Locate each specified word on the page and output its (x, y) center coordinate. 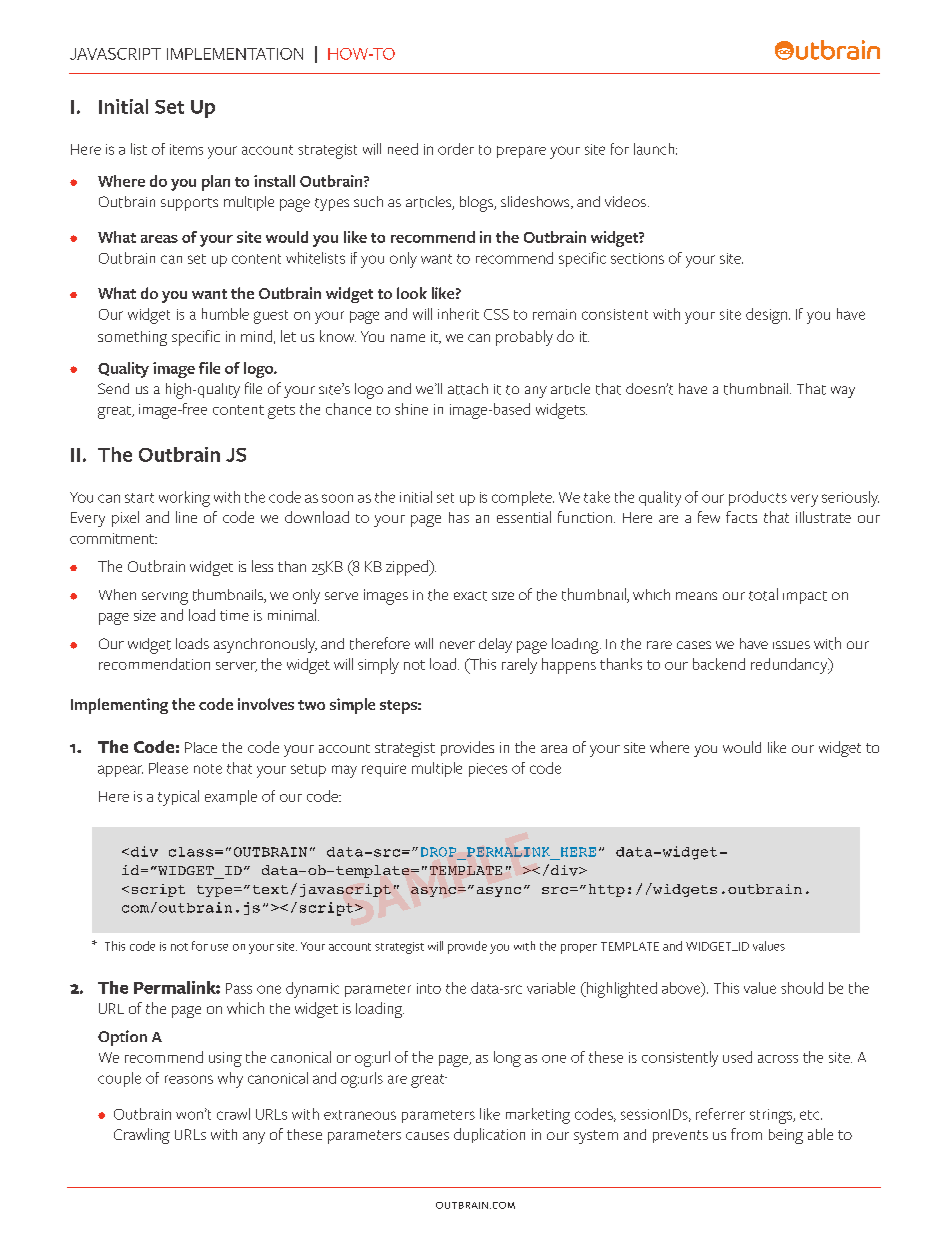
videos (625, 201)
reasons (189, 1079)
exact (470, 596)
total (763, 594)
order (456, 149)
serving (165, 598)
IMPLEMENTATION (235, 54)
